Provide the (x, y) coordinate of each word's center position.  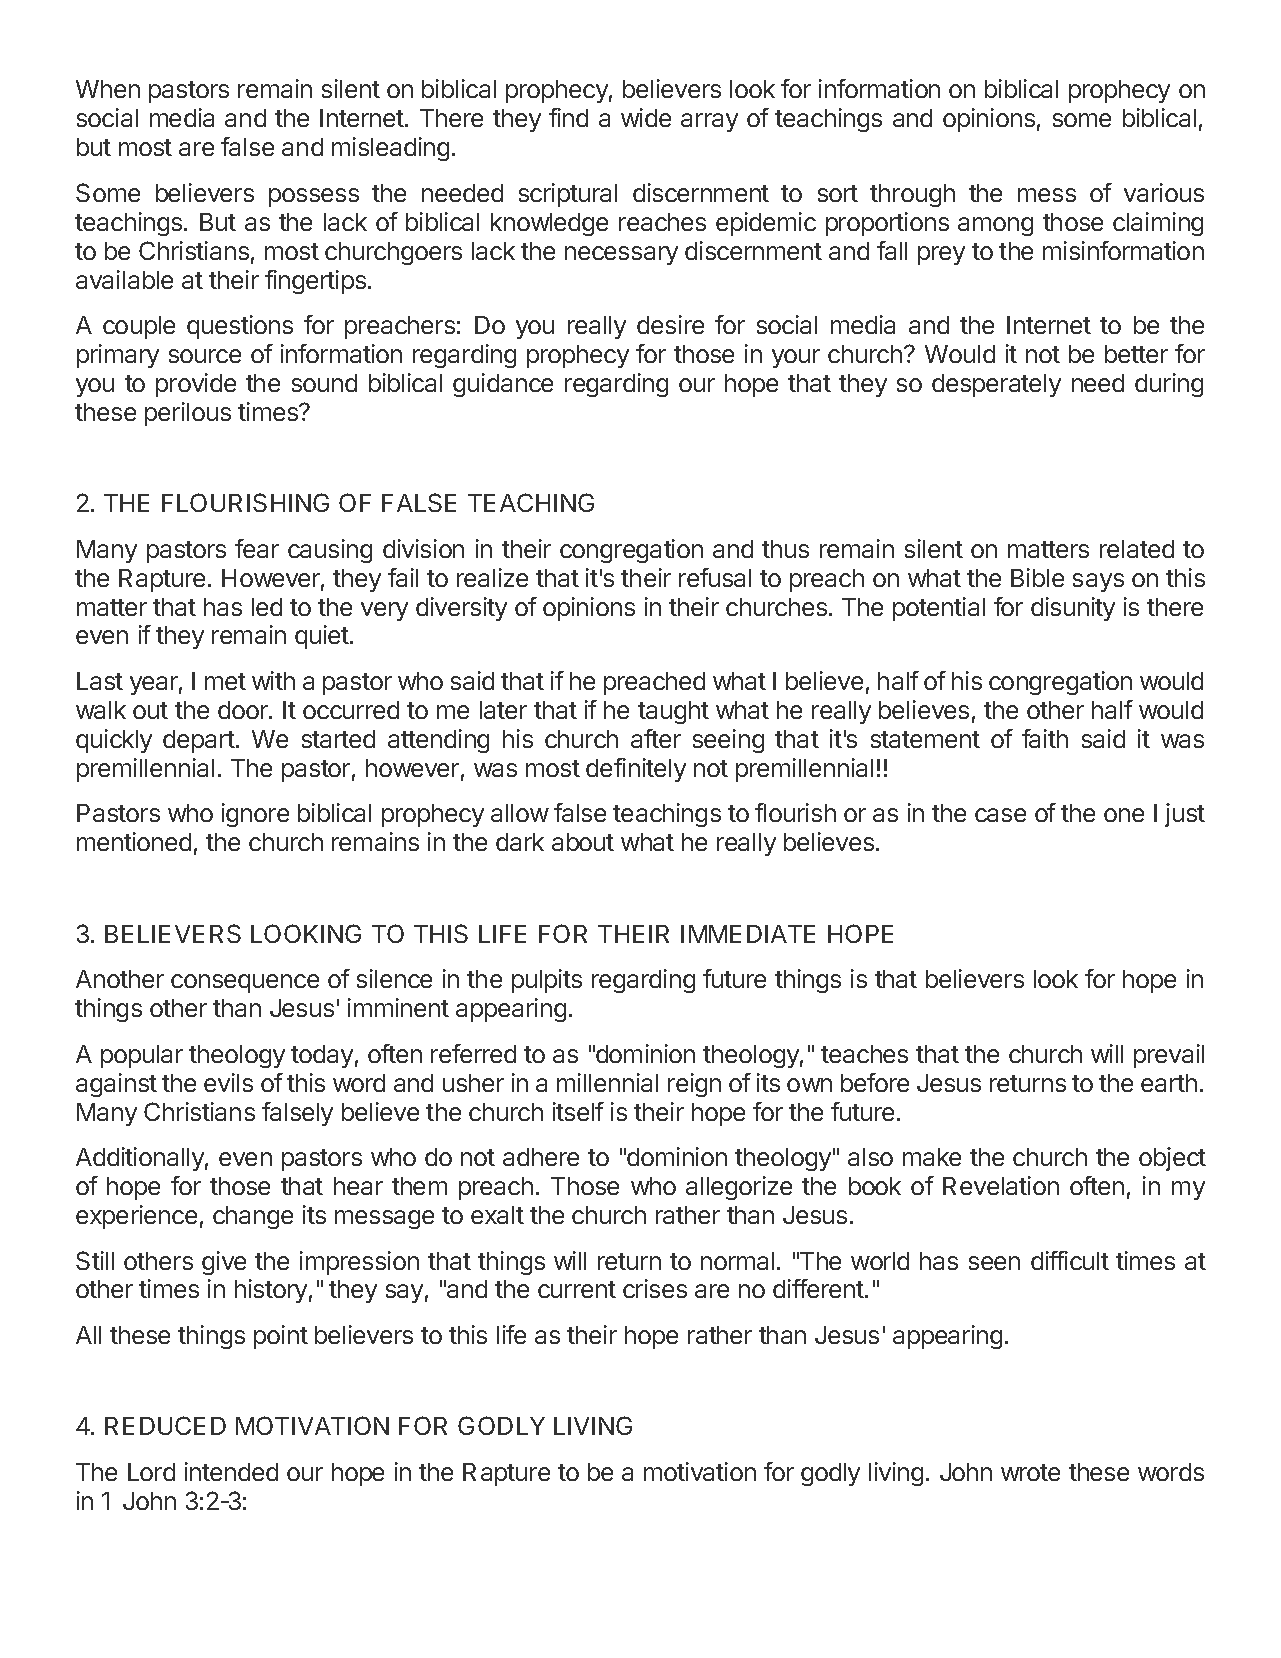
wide (646, 117)
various (1164, 192)
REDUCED (165, 1425)
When (108, 89)
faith (1045, 738)
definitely (636, 770)
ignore (255, 815)
